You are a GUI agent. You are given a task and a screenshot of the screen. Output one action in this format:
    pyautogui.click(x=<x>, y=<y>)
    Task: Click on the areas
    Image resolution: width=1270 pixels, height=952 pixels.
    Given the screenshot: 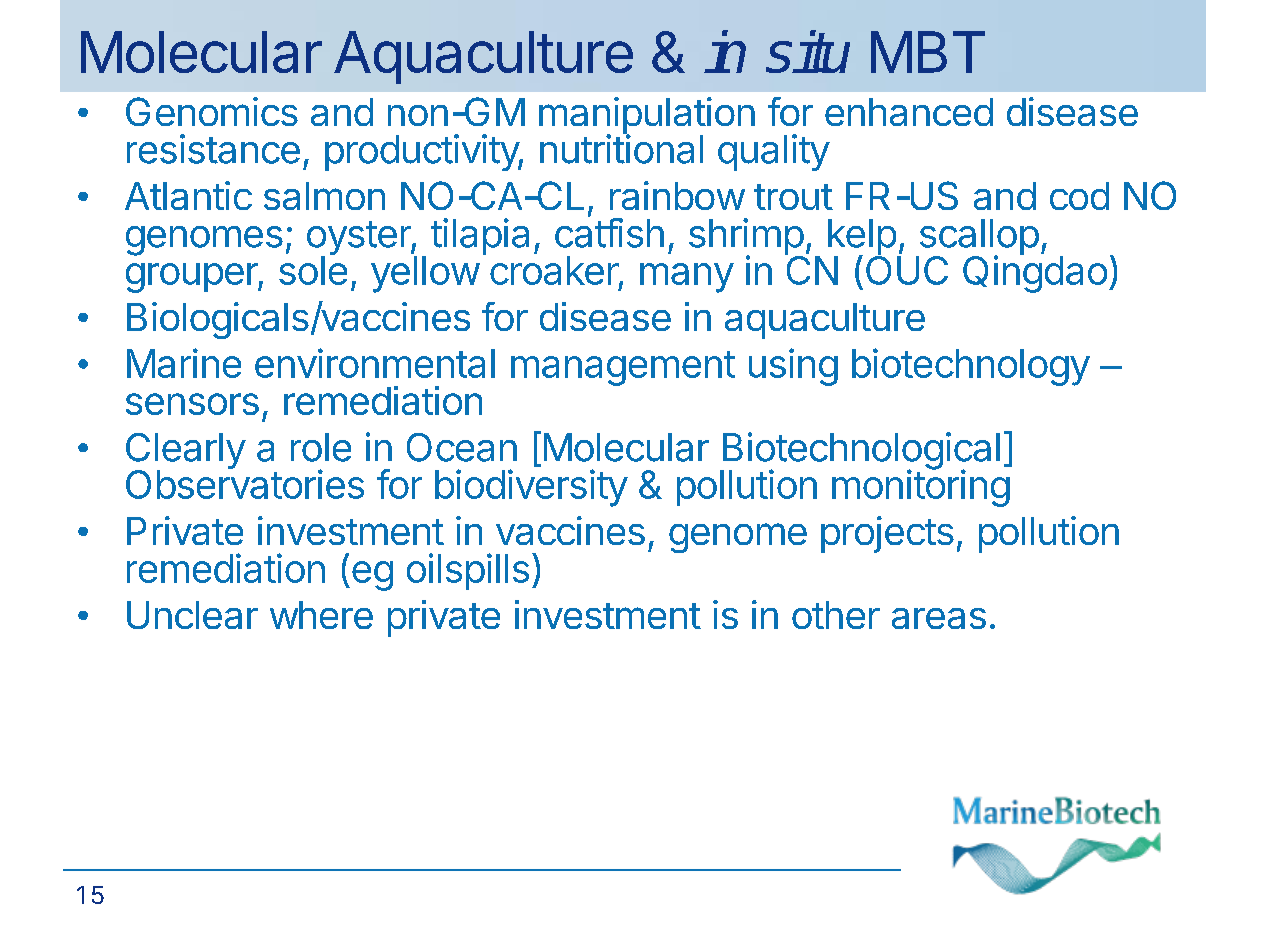 What is the action you would take?
    pyautogui.click(x=939, y=618)
